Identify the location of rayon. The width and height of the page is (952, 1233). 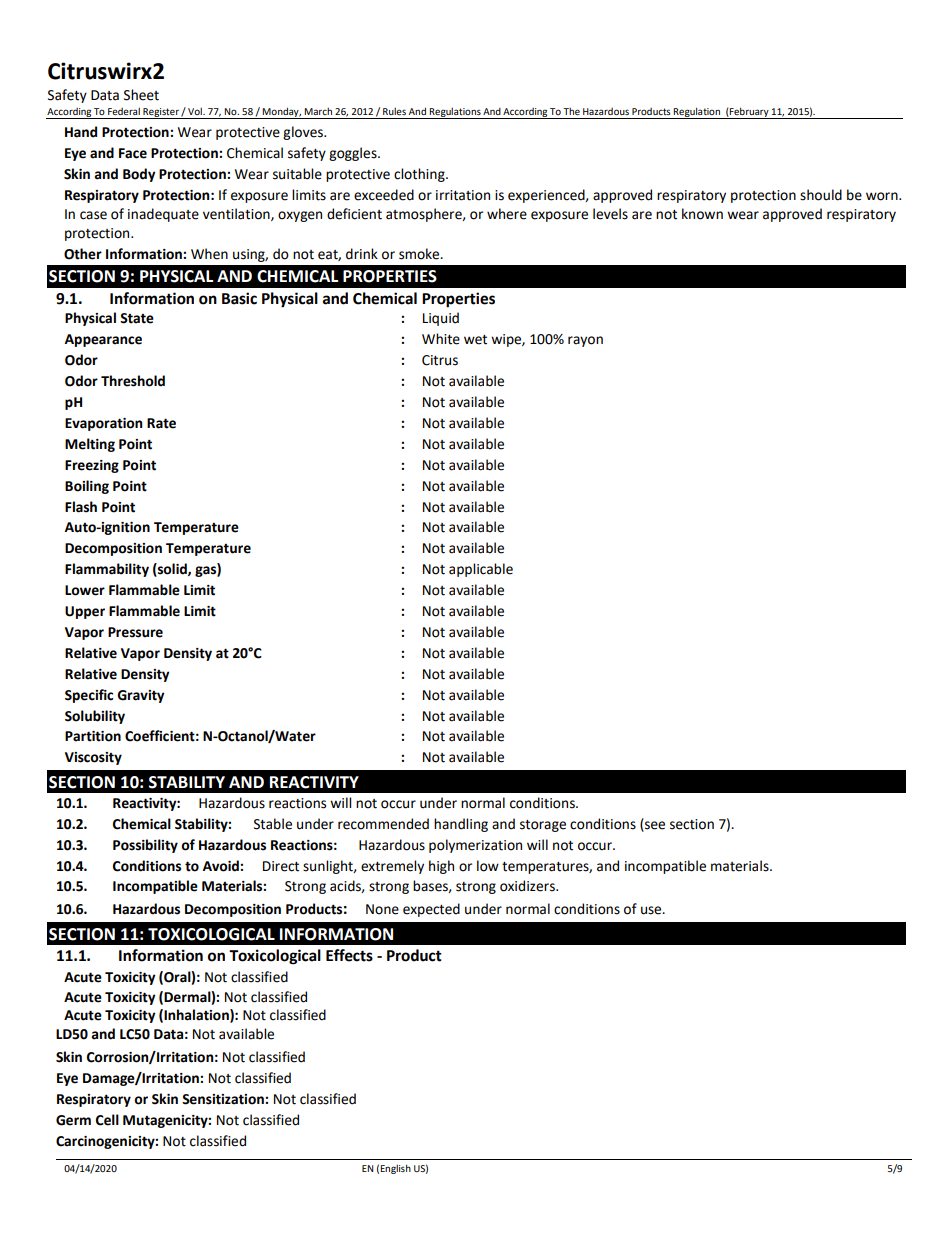
(585, 341).
